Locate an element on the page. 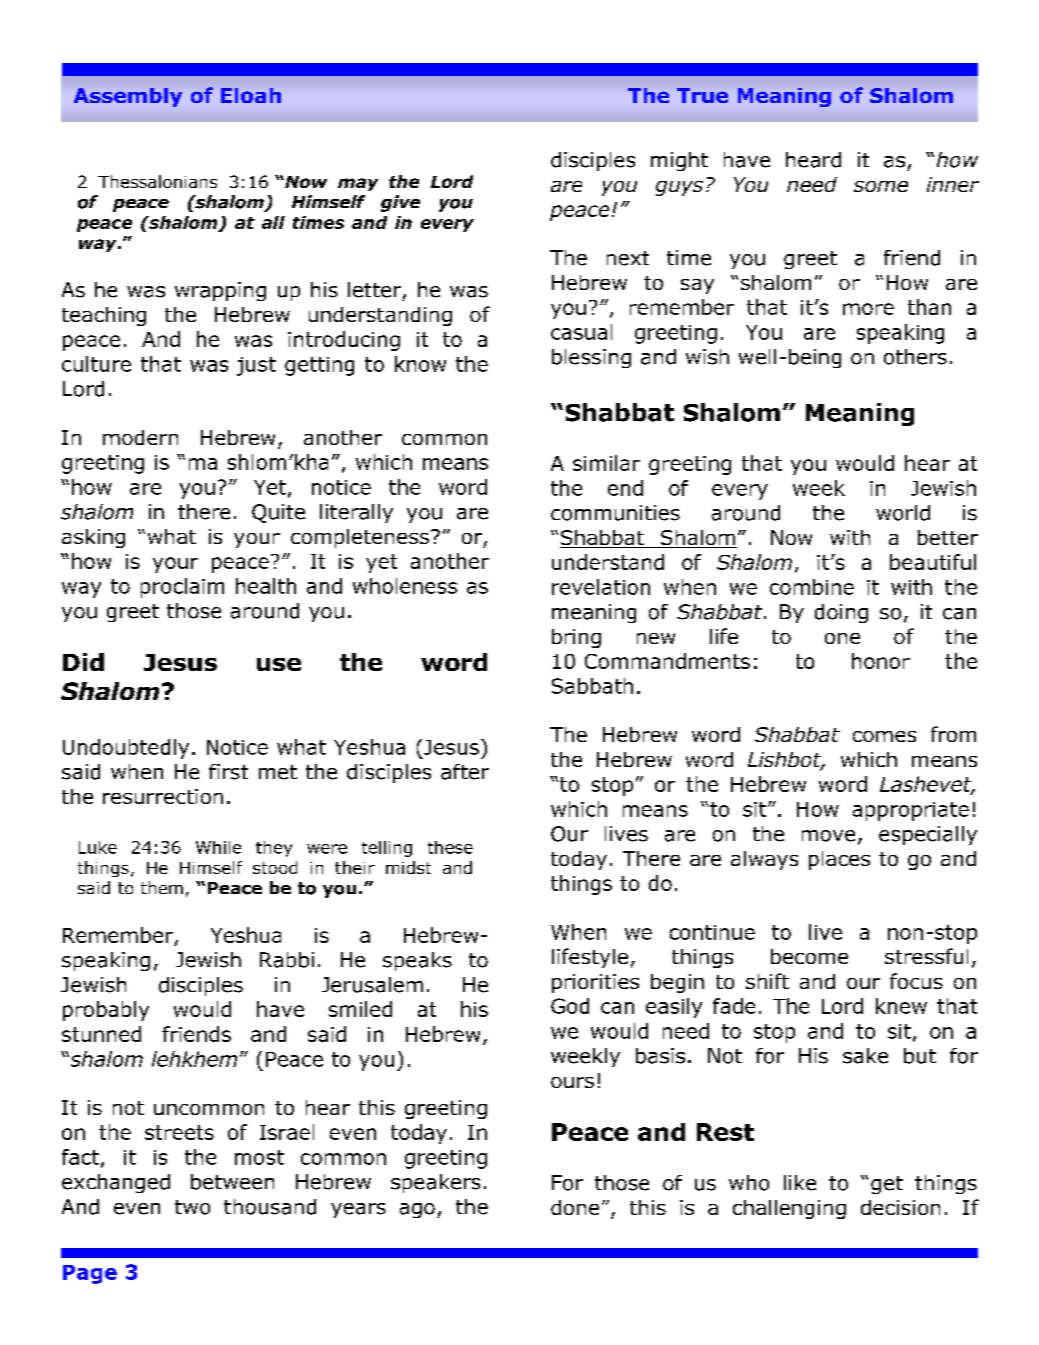  places is located at coordinates (839, 860).
